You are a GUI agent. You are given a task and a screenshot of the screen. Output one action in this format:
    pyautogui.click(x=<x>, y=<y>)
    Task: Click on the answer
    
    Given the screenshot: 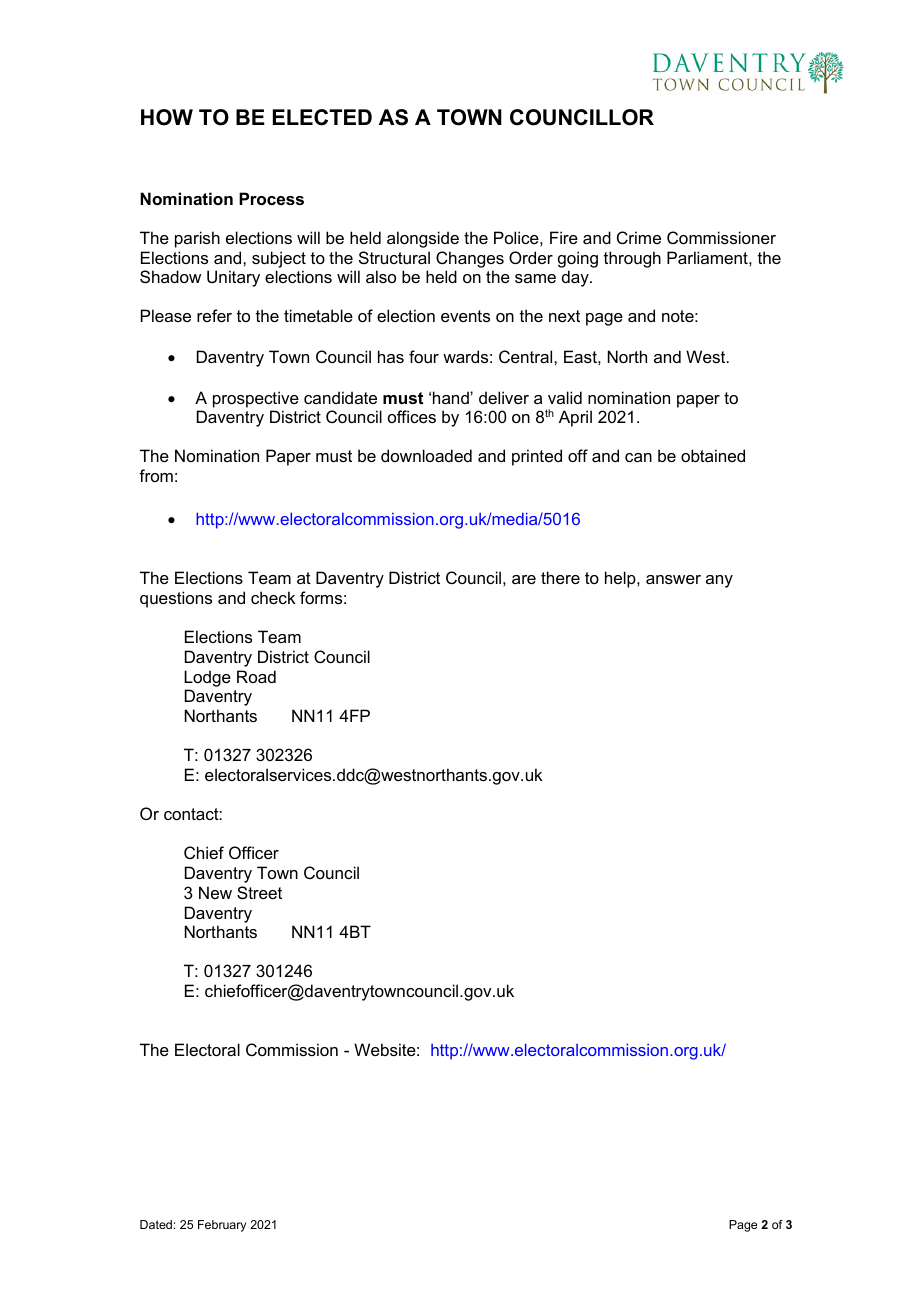 What is the action you would take?
    pyautogui.click(x=673, y=579)
